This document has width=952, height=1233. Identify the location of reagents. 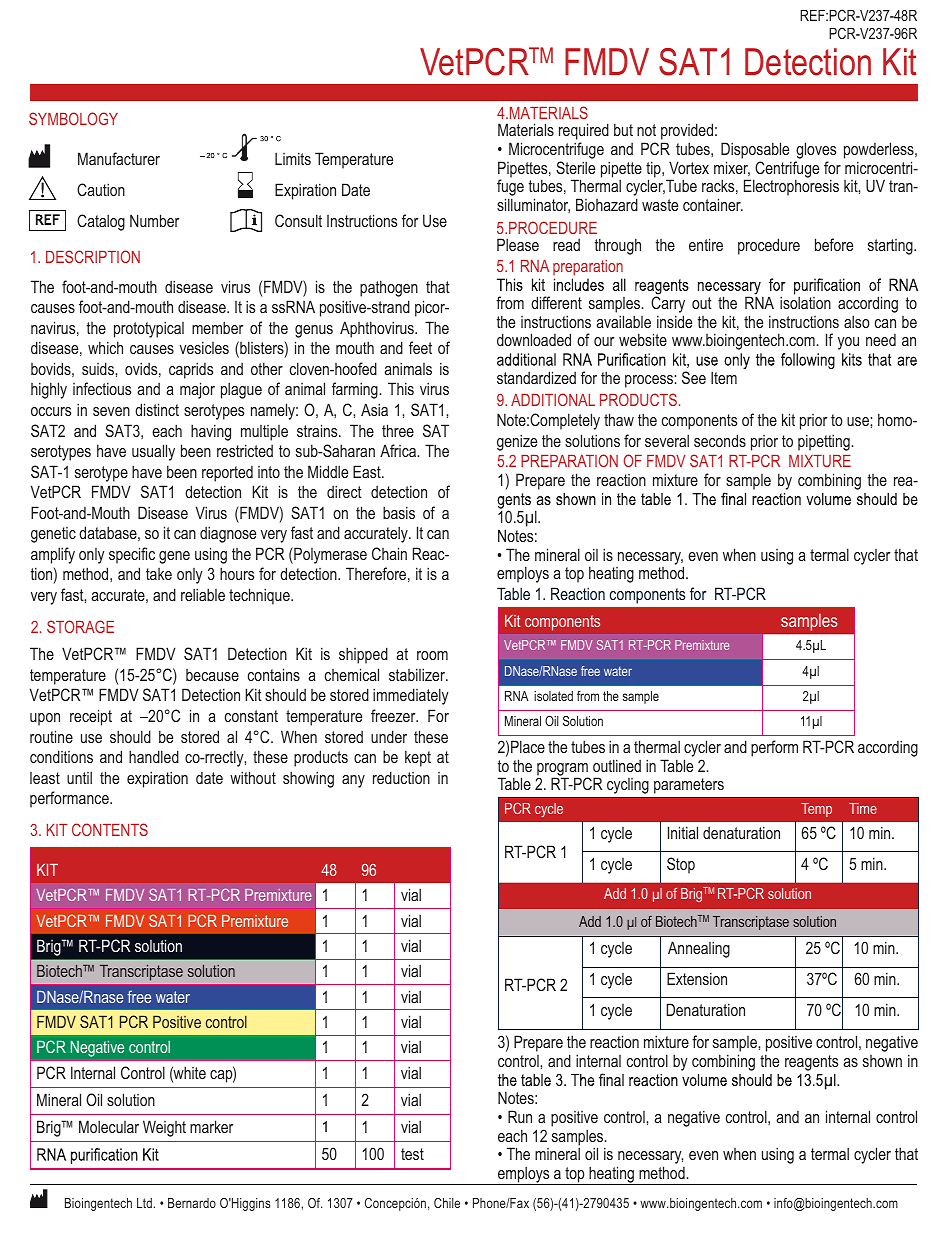
(811, 1063).
